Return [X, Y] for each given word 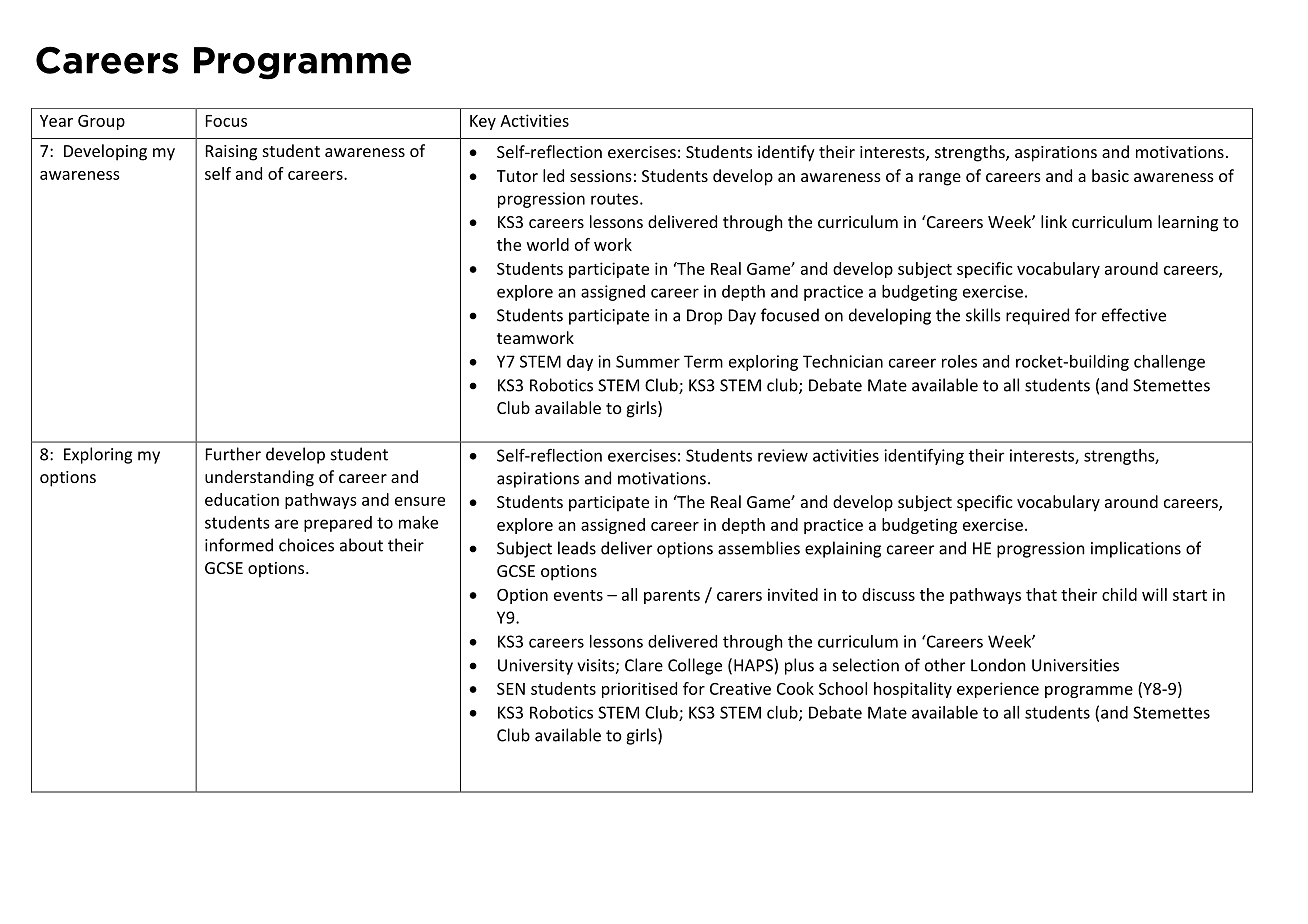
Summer [648, 361]
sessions [601, 176]
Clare [644, 665]
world [548, 244]
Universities [1075, 665]
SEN [511, 689]
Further [233, 454]
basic [1110, 175]
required [1037, 316]
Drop [704, 317]
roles [959, 361]
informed [239, 545]
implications [1136, 549]
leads [577, 548]
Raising [231, 153]
